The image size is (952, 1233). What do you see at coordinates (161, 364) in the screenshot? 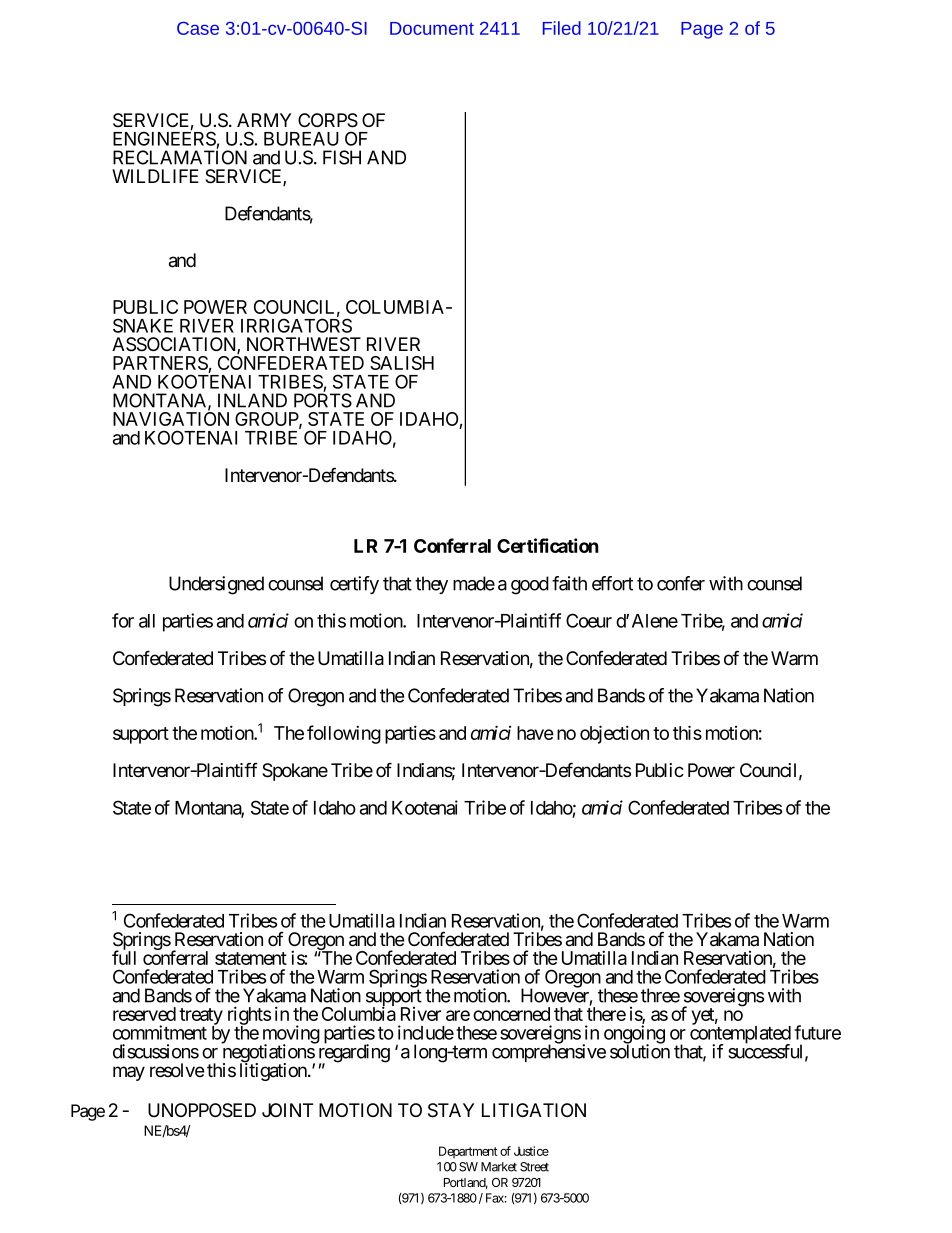
I see `PARTNERS` at bounding box center [161, 364].
